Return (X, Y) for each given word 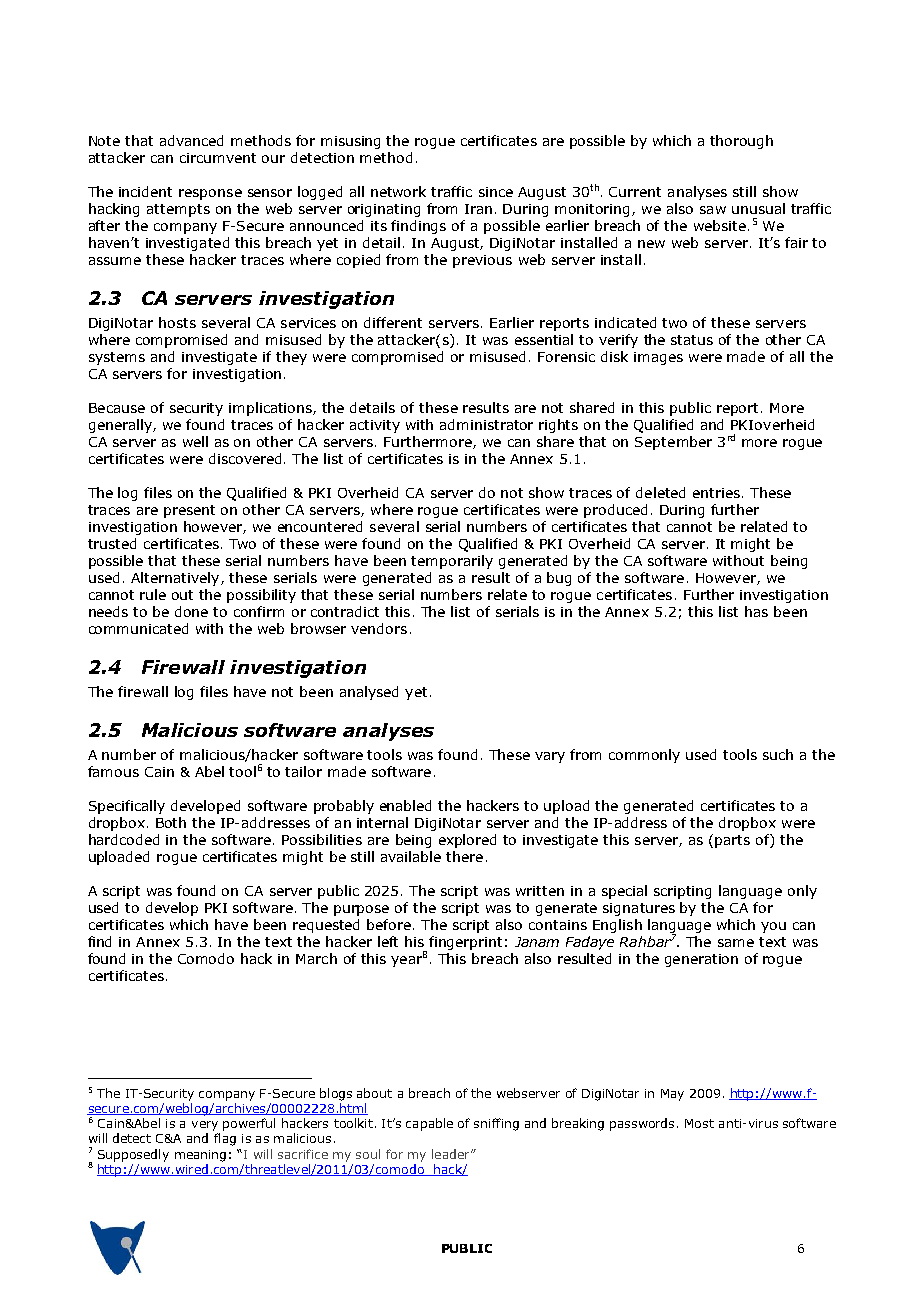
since (496, 192)
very (205, 1126)
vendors (379, 628)
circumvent (218, 158)
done (191, 611)
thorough (741, 142)
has (756, 611)
